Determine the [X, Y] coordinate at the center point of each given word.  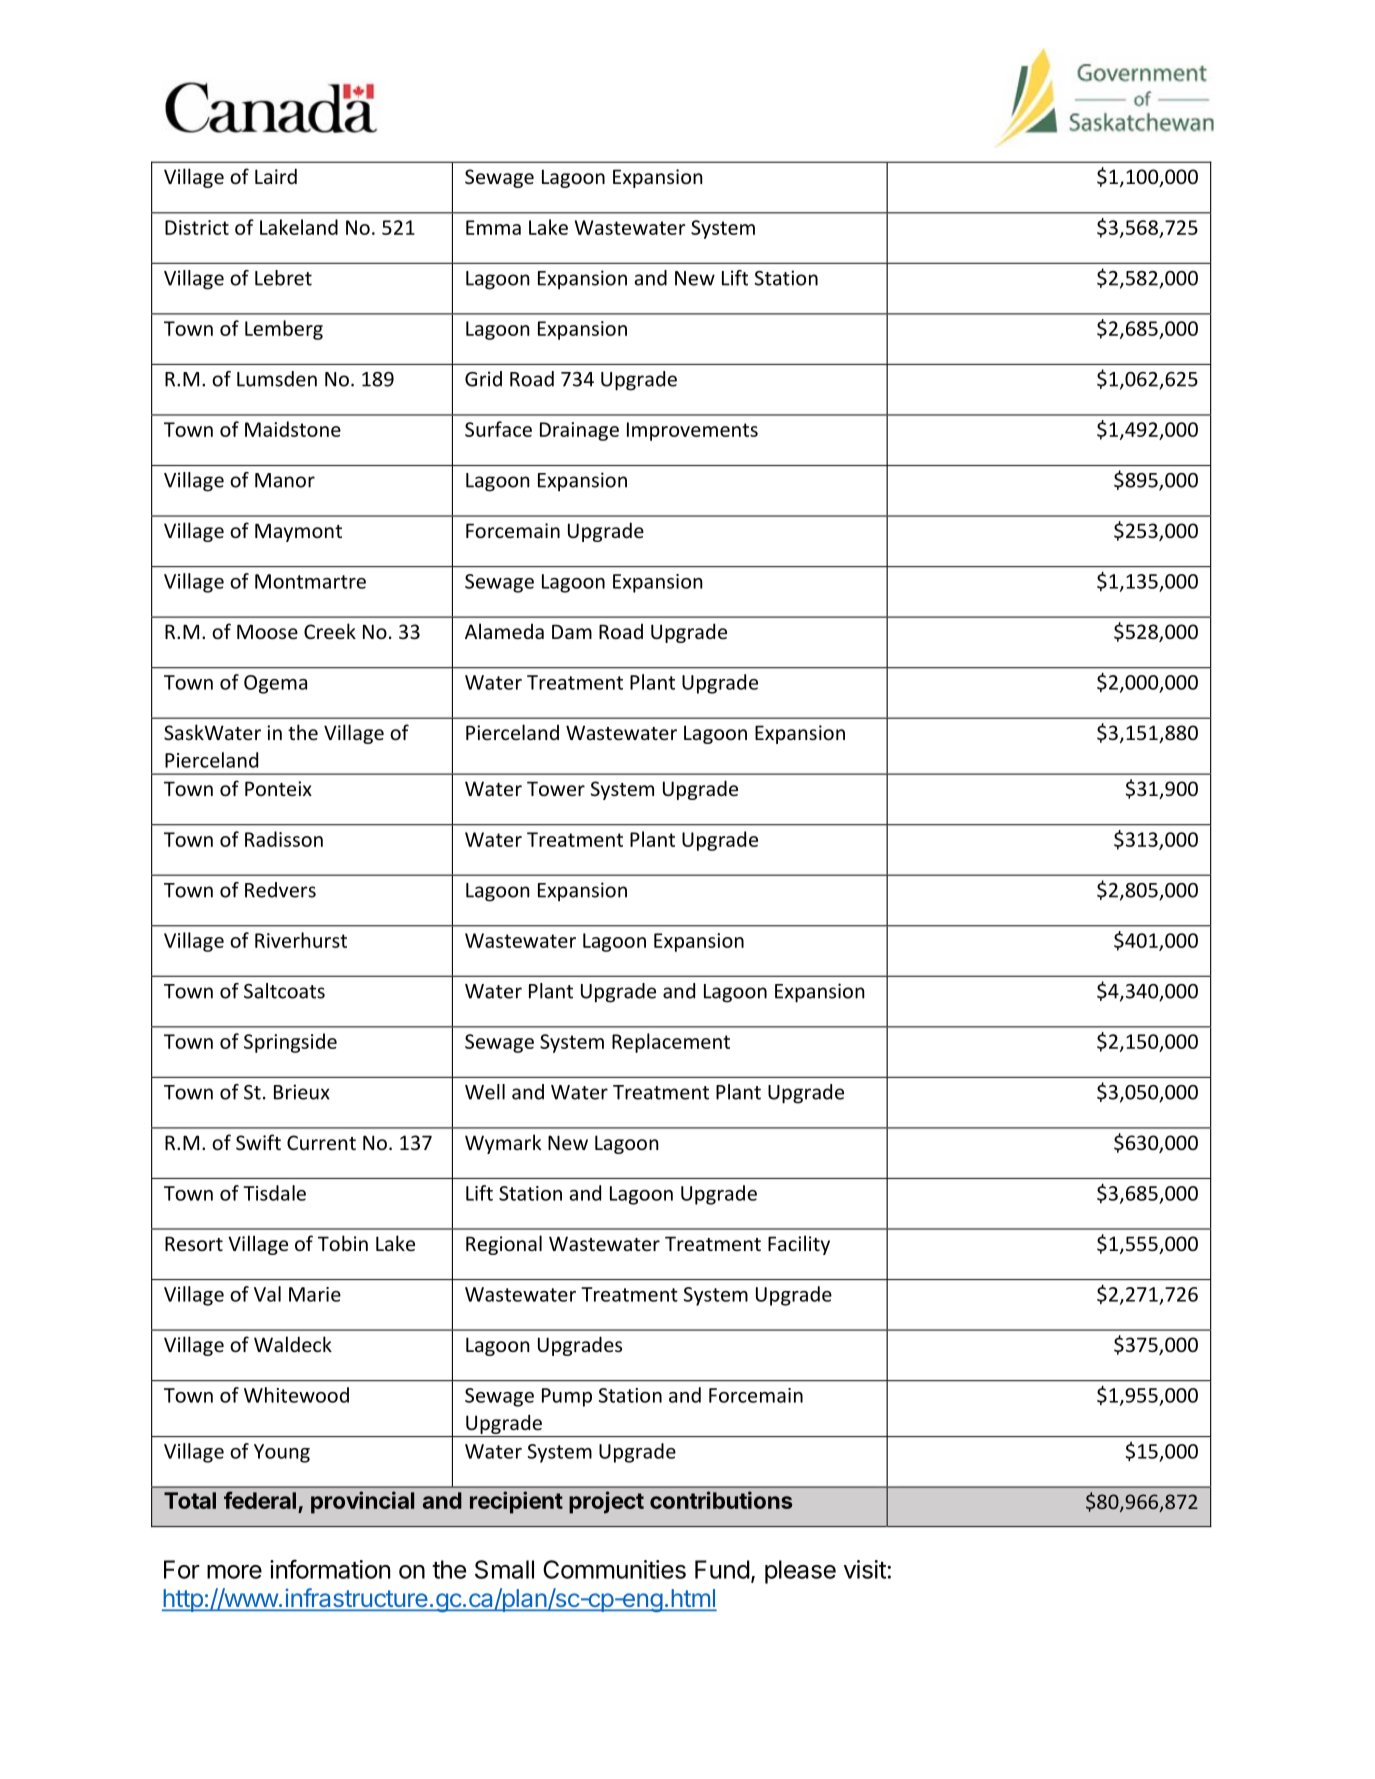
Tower [556, 788]
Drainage [579, 431]
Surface [498, 429]
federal [260, 1500]
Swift [258, 1142]
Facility [799, 1245]
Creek [330, 631]
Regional [504, 1245]
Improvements [692, 431]
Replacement [671, 1043]
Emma [493, 227]
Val [267, 1294]
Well [485, 1092]
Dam [572, 631]
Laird [276, 176]
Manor [285, 480]
